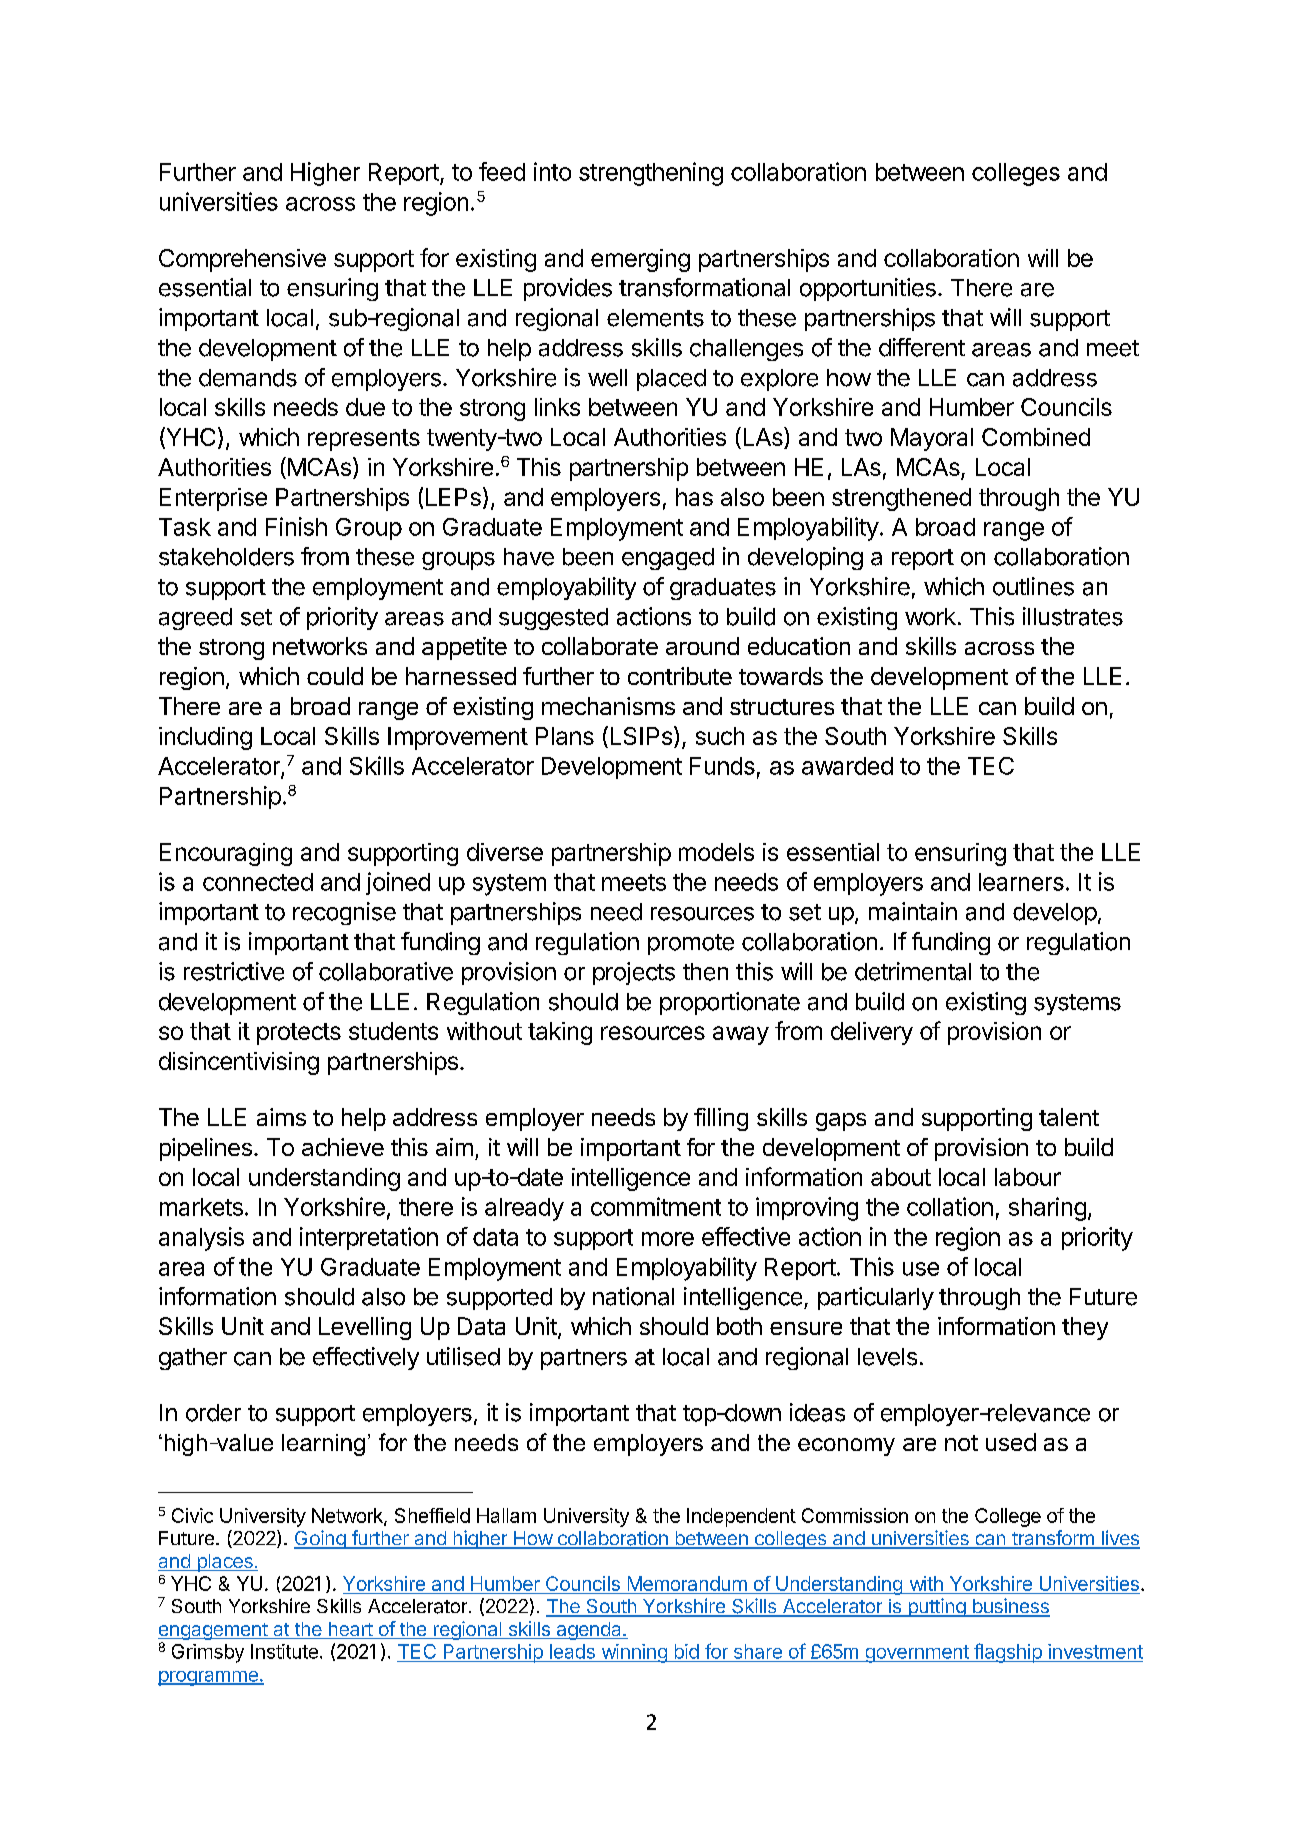 This document has width=1303, height=1843. Describe the element at coordinates (242, 260) in the document. I see `Comprehensive` at that location.
